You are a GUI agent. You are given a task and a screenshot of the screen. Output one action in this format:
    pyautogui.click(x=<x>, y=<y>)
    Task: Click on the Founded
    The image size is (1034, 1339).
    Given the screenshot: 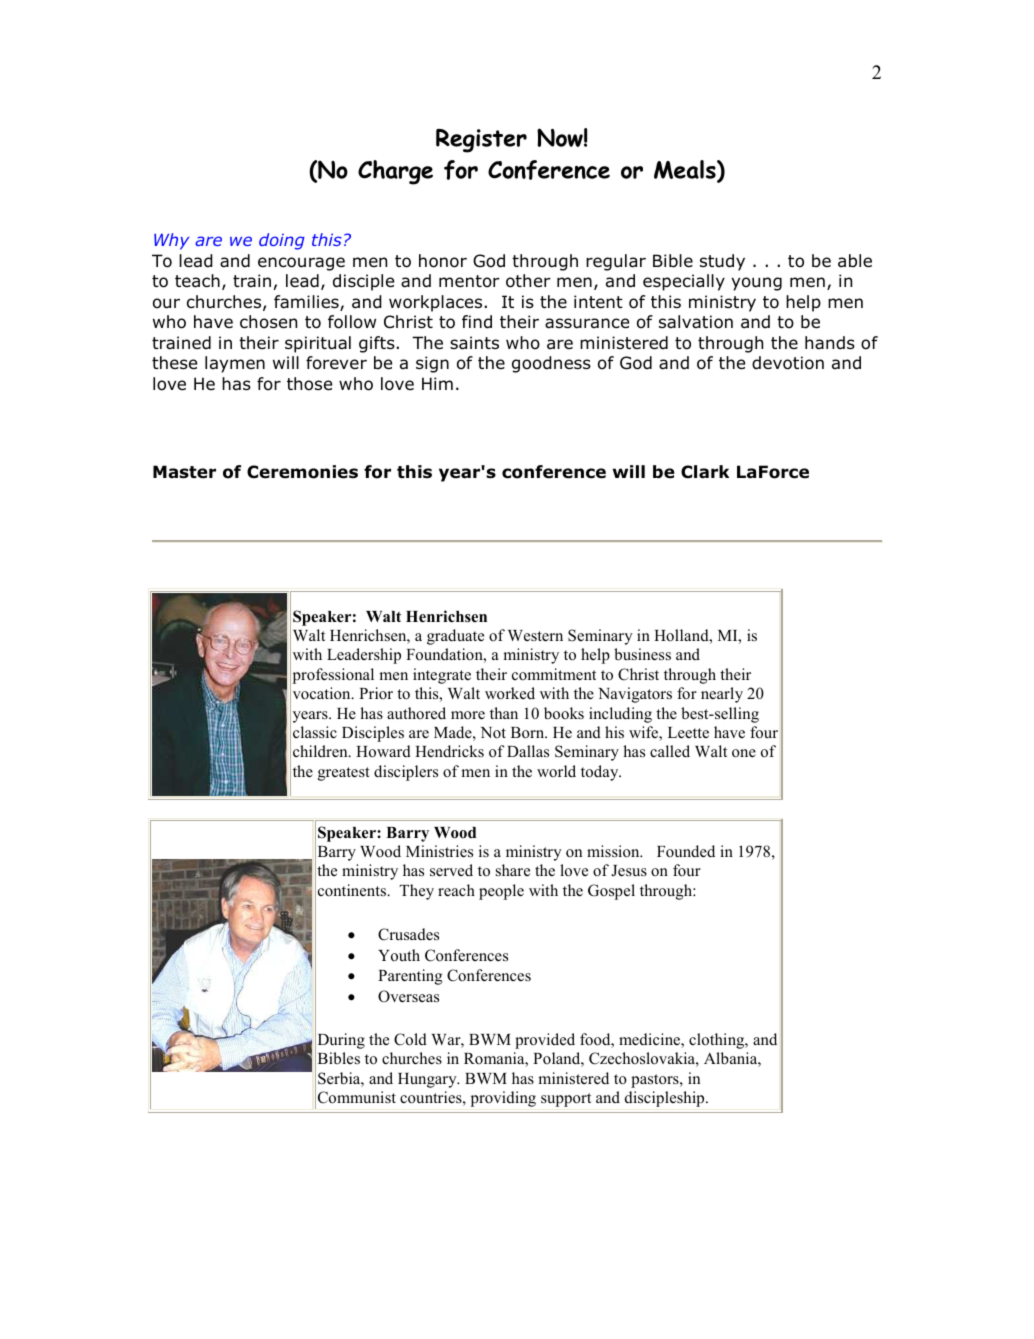 What is the action you would take?
    pyautogui.click(x=686, y=851)
